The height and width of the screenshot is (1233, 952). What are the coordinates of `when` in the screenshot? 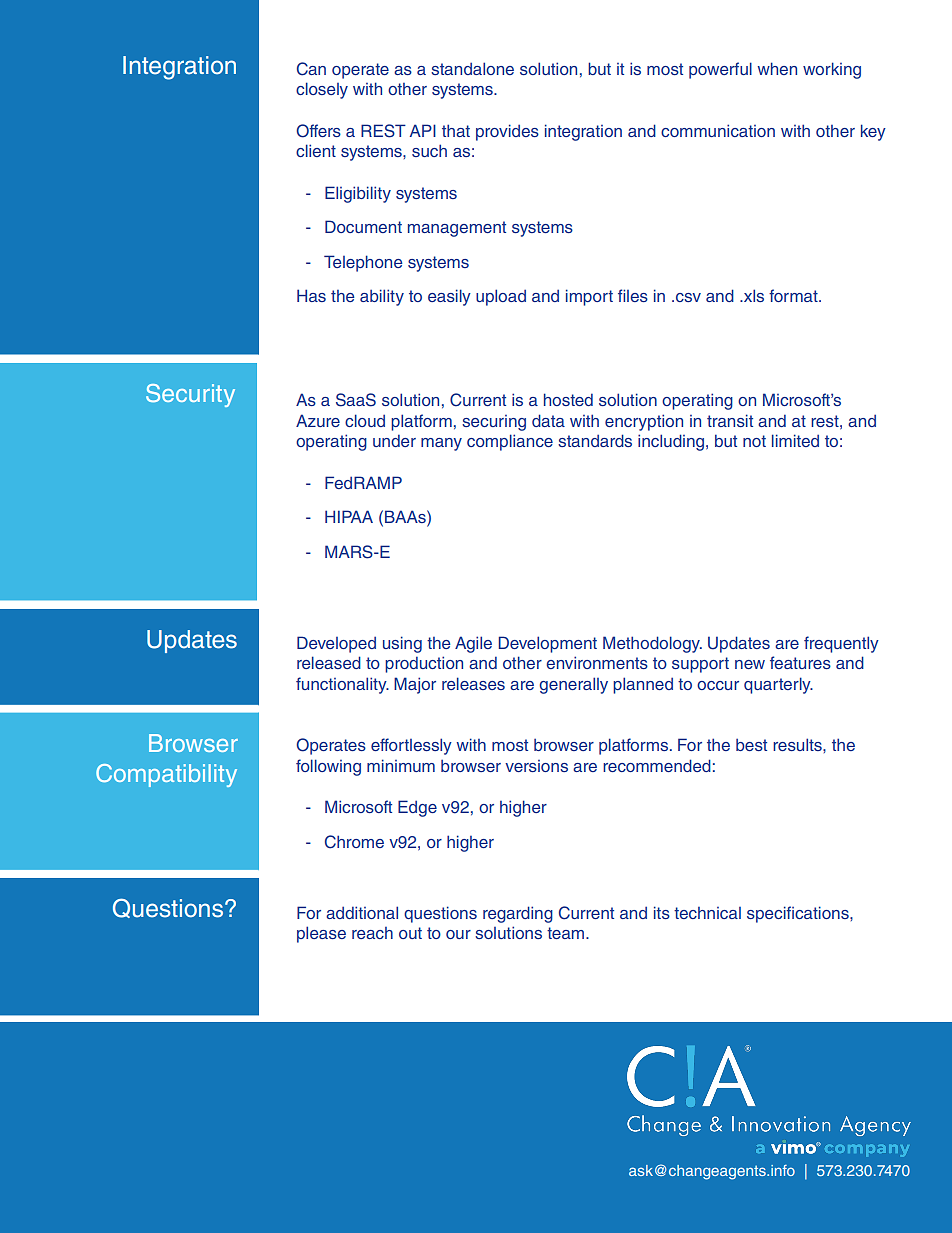 It's located at (777, 68).
